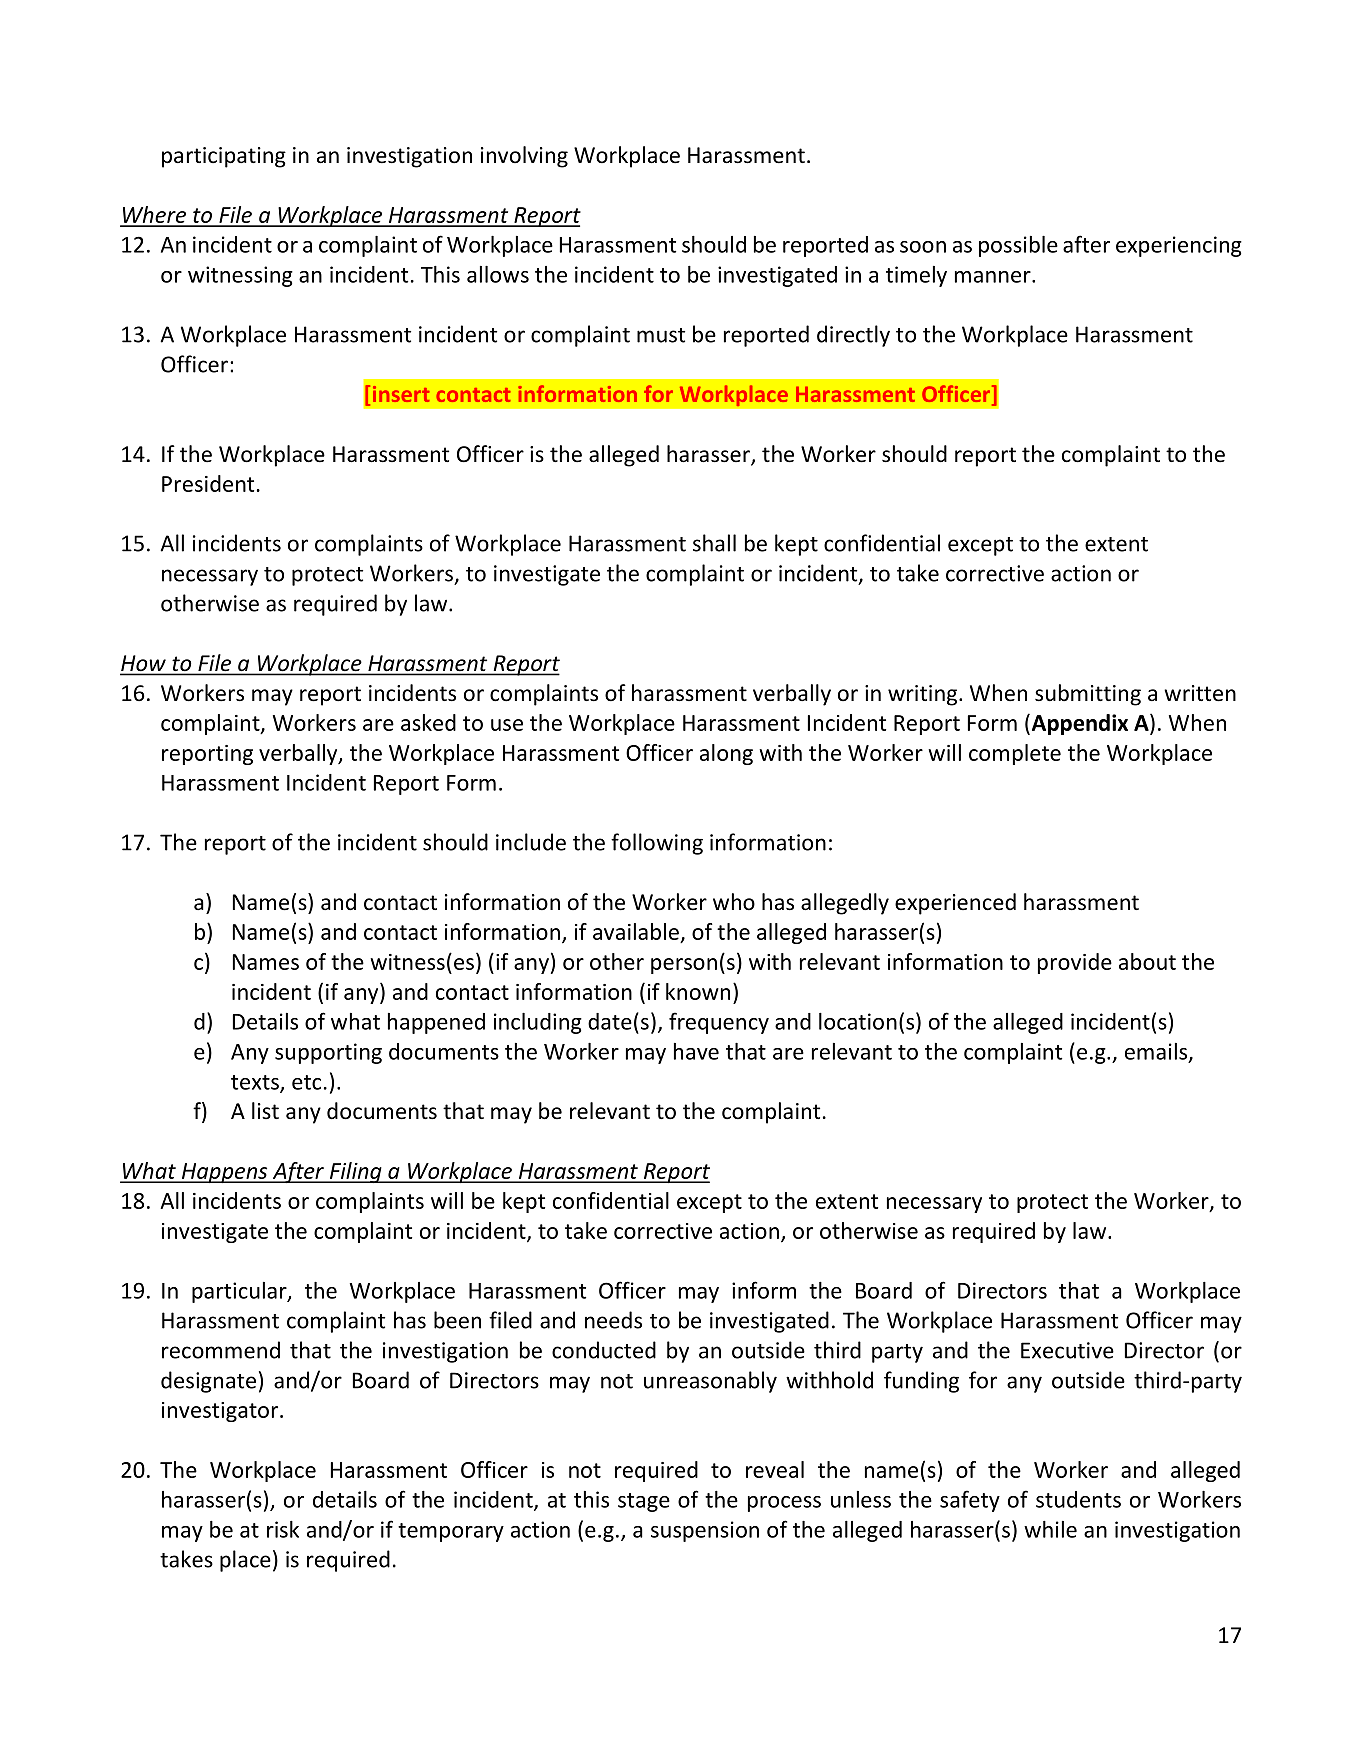  What do you see at coordinates (208, 483) in the document?
I see `President` at bounding box center [208, 483].
